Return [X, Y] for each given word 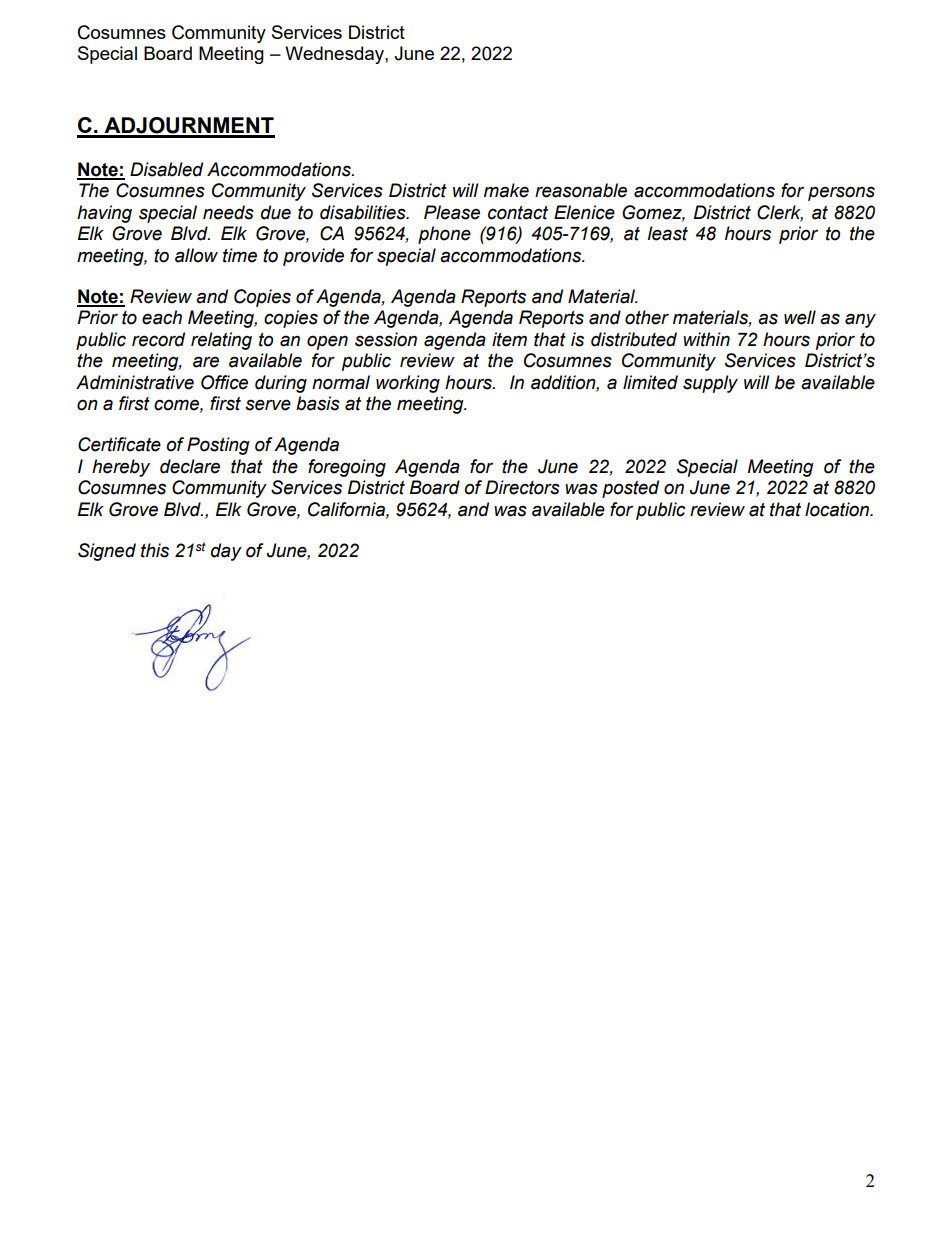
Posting [218, 446]
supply [710, 384]
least [667, 233]
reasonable [581, 190]
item [509, 339]
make [506, 190]
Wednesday [335, 55]
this [155, 550]
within [706, 339]
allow [196, 255]
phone [444, 235]
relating [221, 341]
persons [841, 193]
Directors [522, 487]
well [800, 317]
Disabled [166, 169]
